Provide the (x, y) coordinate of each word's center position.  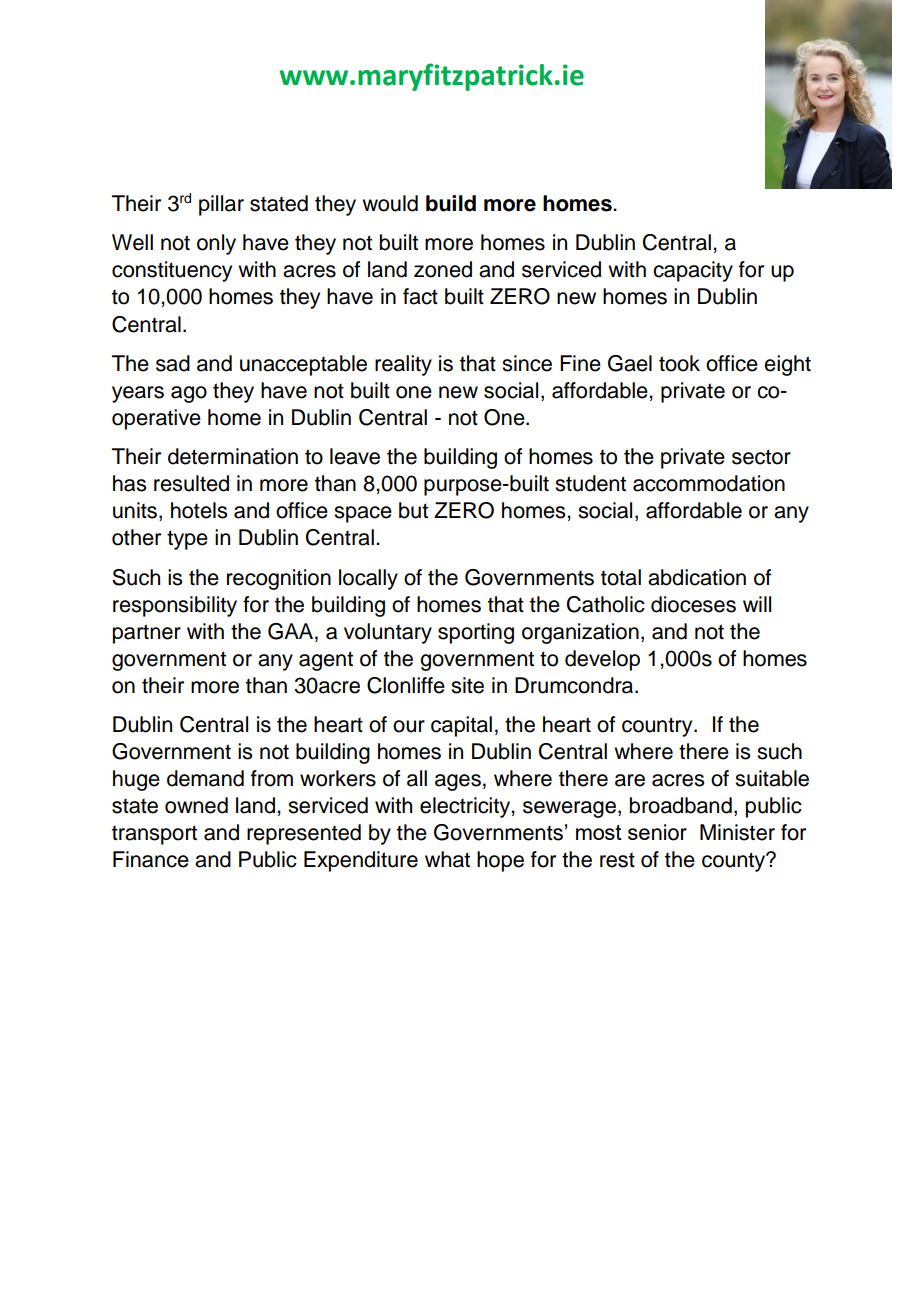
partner (147, 634)
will (757, 604)
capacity (693, 271)
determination (233, 456)
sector (761, 457)
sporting (476, 633)
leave (355, 456)
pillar (221, 205)
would (390, 203)
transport (154, 835)
